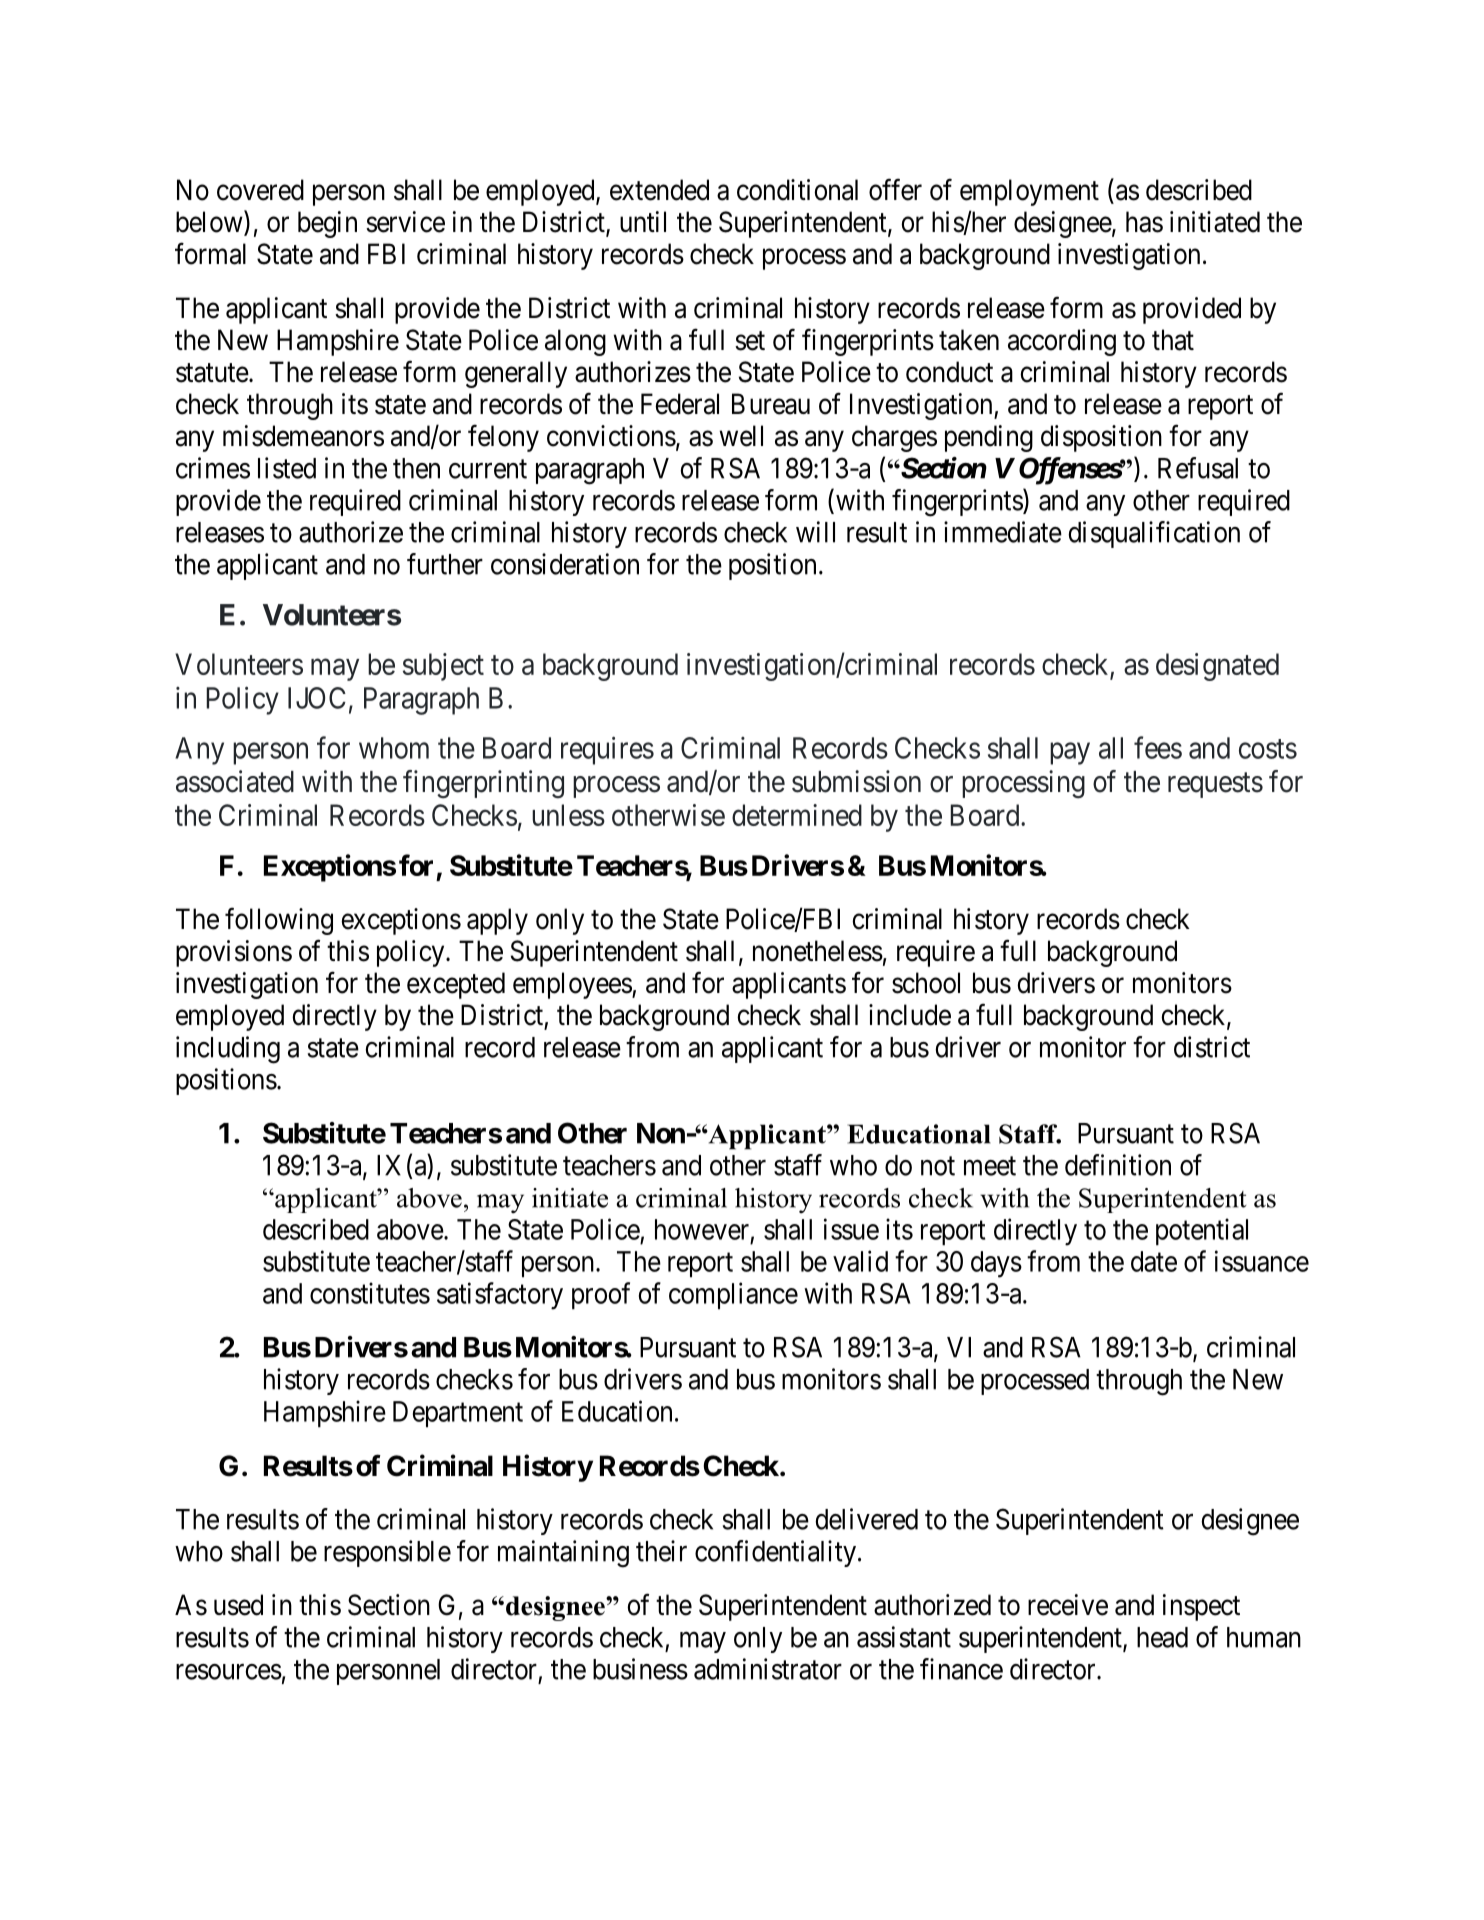  Describe the element at coordinates (733, 1296) in the screenshot. I see `compliance` at that location.
